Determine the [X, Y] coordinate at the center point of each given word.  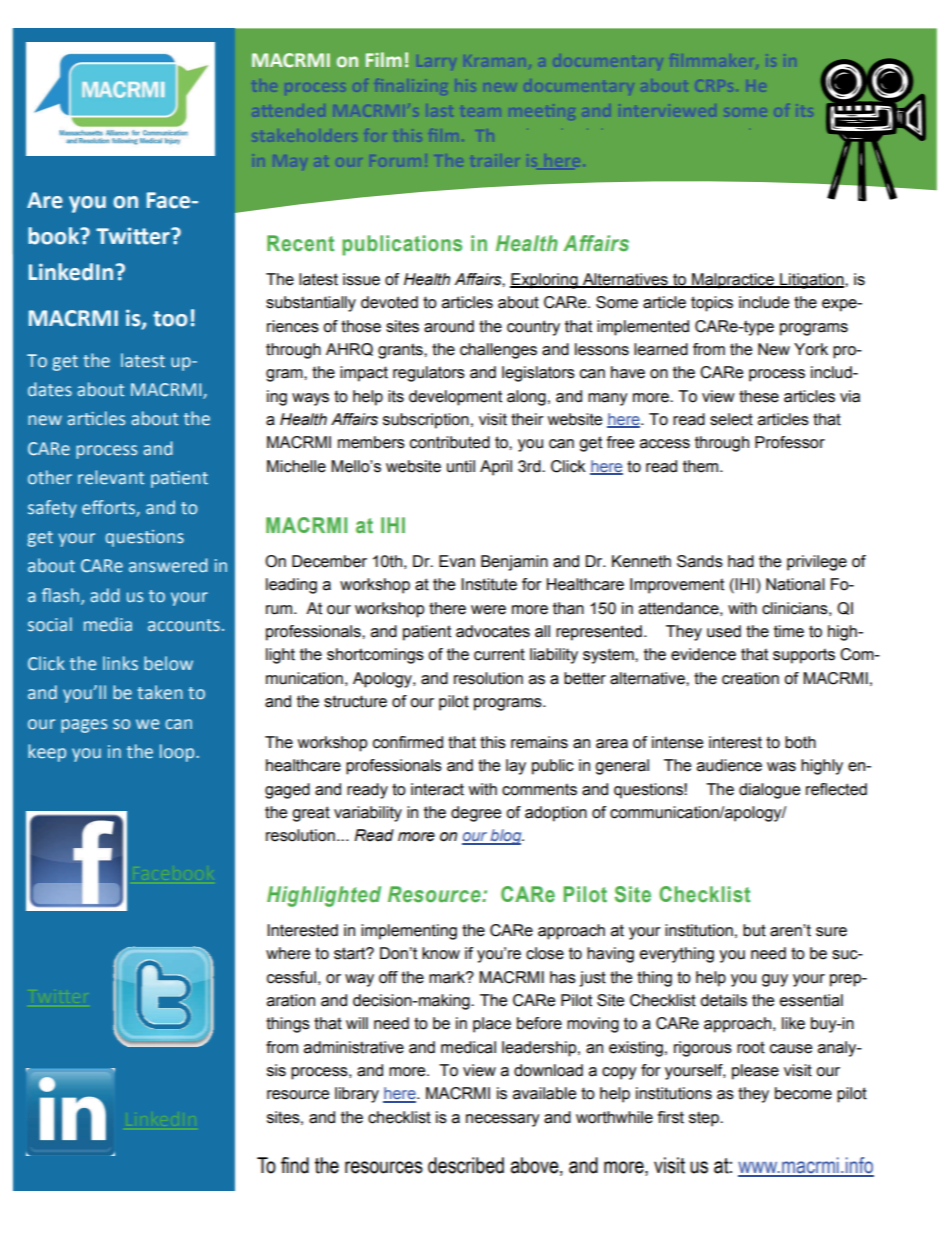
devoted [389, 302]
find [295, 1165]
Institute [489, 584]
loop [178, 753]
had [741, 561]
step [705, 1119]
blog [506, 837]
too [170, 319]
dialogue [769, 791]
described [466, 1165]
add [105, 595]
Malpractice [733, 281]
